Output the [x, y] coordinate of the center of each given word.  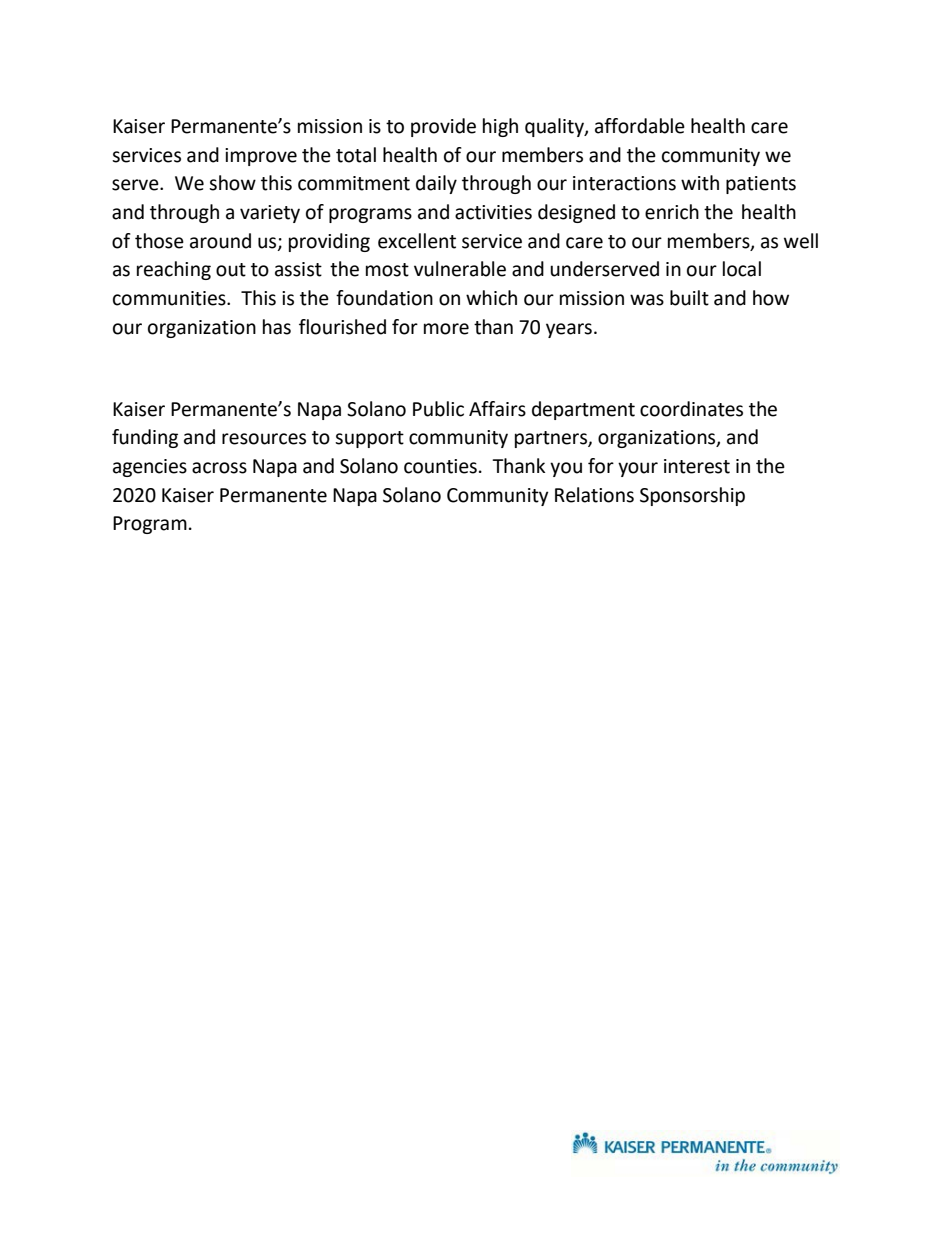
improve [261, 157]
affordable [640, 126]
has [277, 327]
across [219, 468]
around [220, 241]
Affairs [497, 409]
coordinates [691, 409]
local [742, 269]
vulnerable [460, 269]
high [500, 127]
